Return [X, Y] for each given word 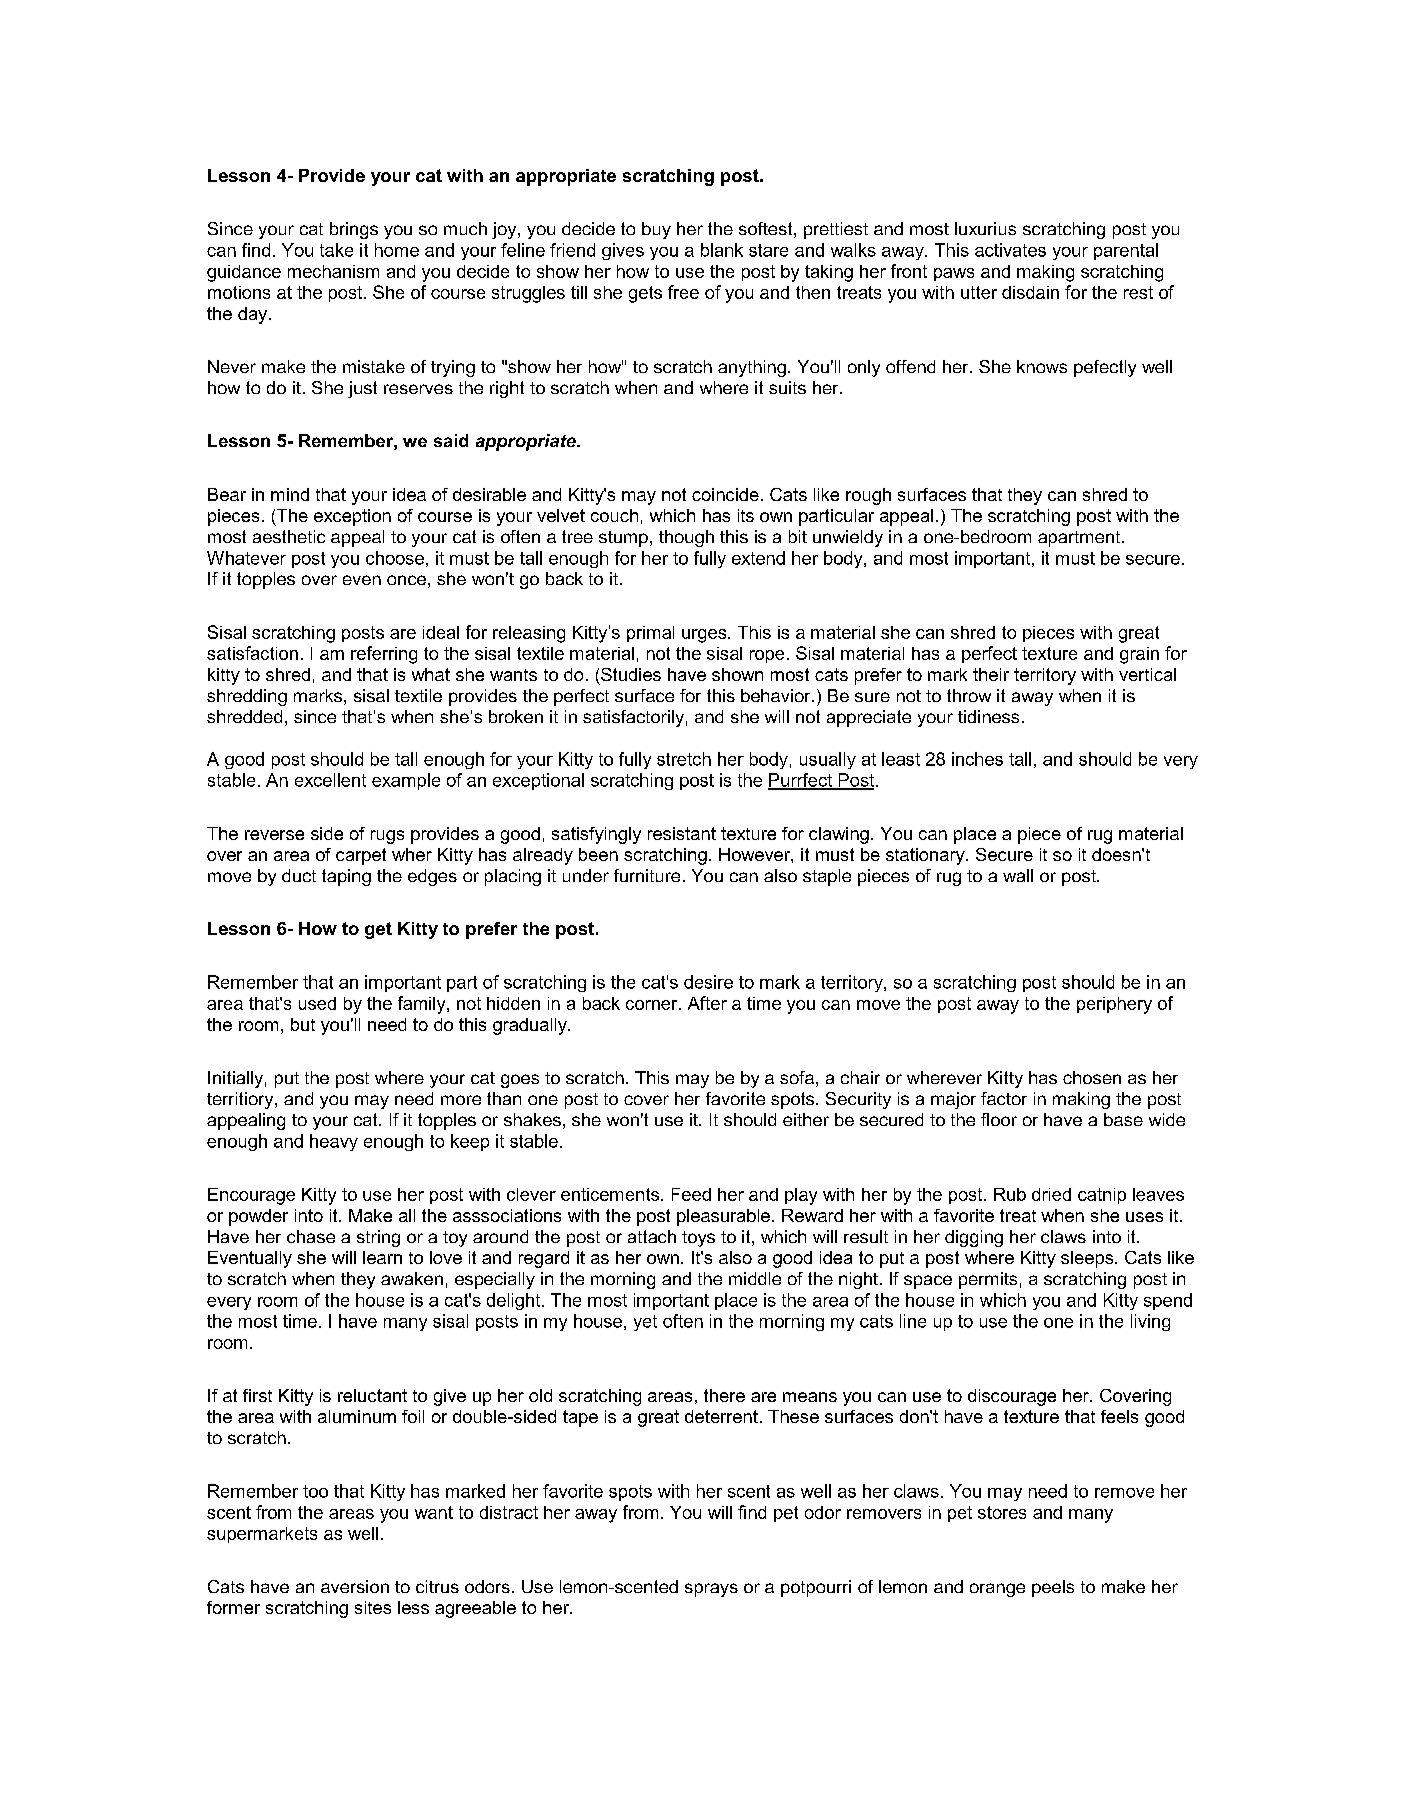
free [683, 292]
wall [1018, 875]
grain [1139, 655]
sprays [711, 1590]
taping [346, 877]
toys [698, 1239]
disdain [1030, 292]
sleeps [1088, 1259]
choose [395, 558]
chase [311, 1236]
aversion [355, 1586]
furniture [647, 875]
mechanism [333, 271]
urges [705, 636]
